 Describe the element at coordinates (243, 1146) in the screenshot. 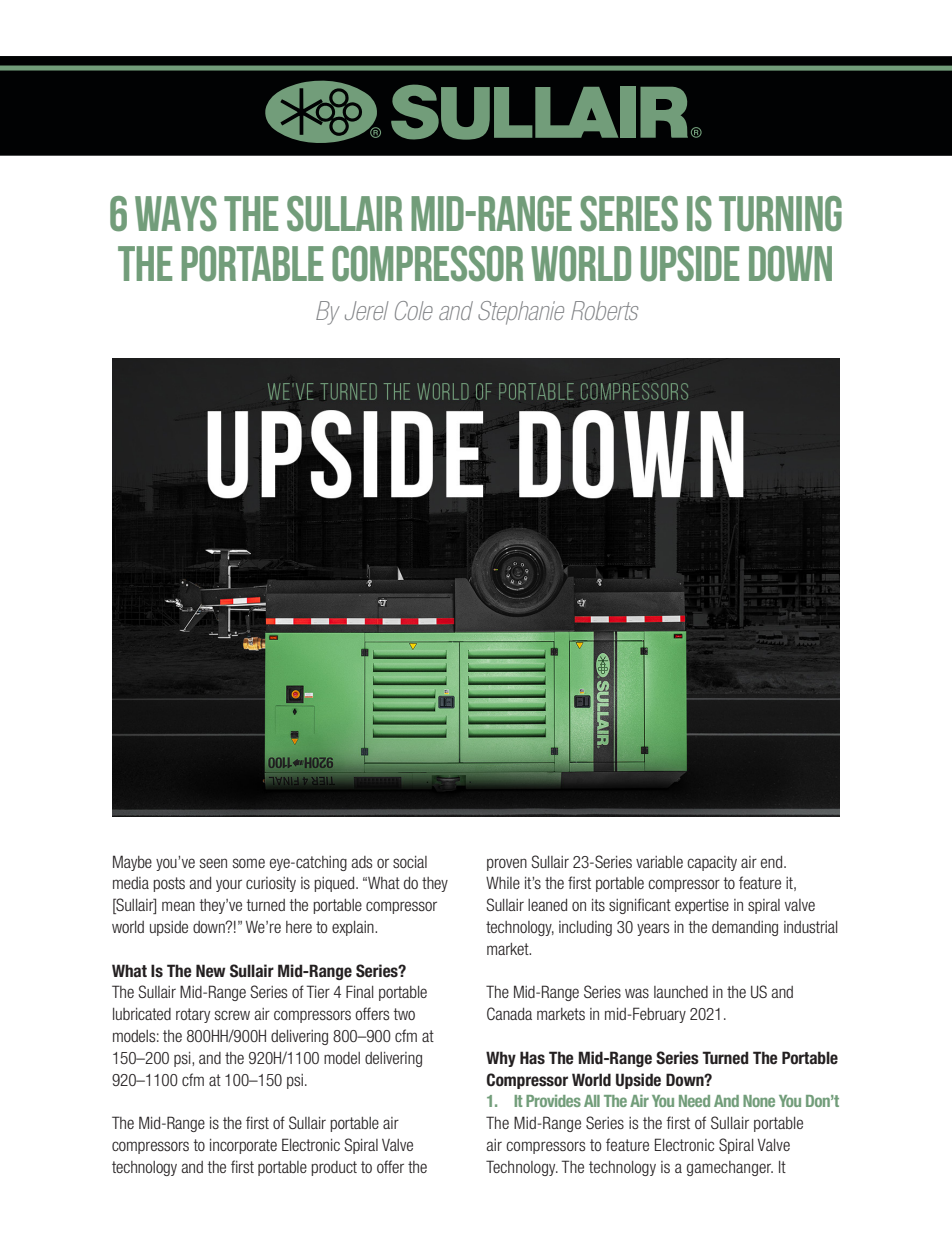

I see `incorporate` at that location.
